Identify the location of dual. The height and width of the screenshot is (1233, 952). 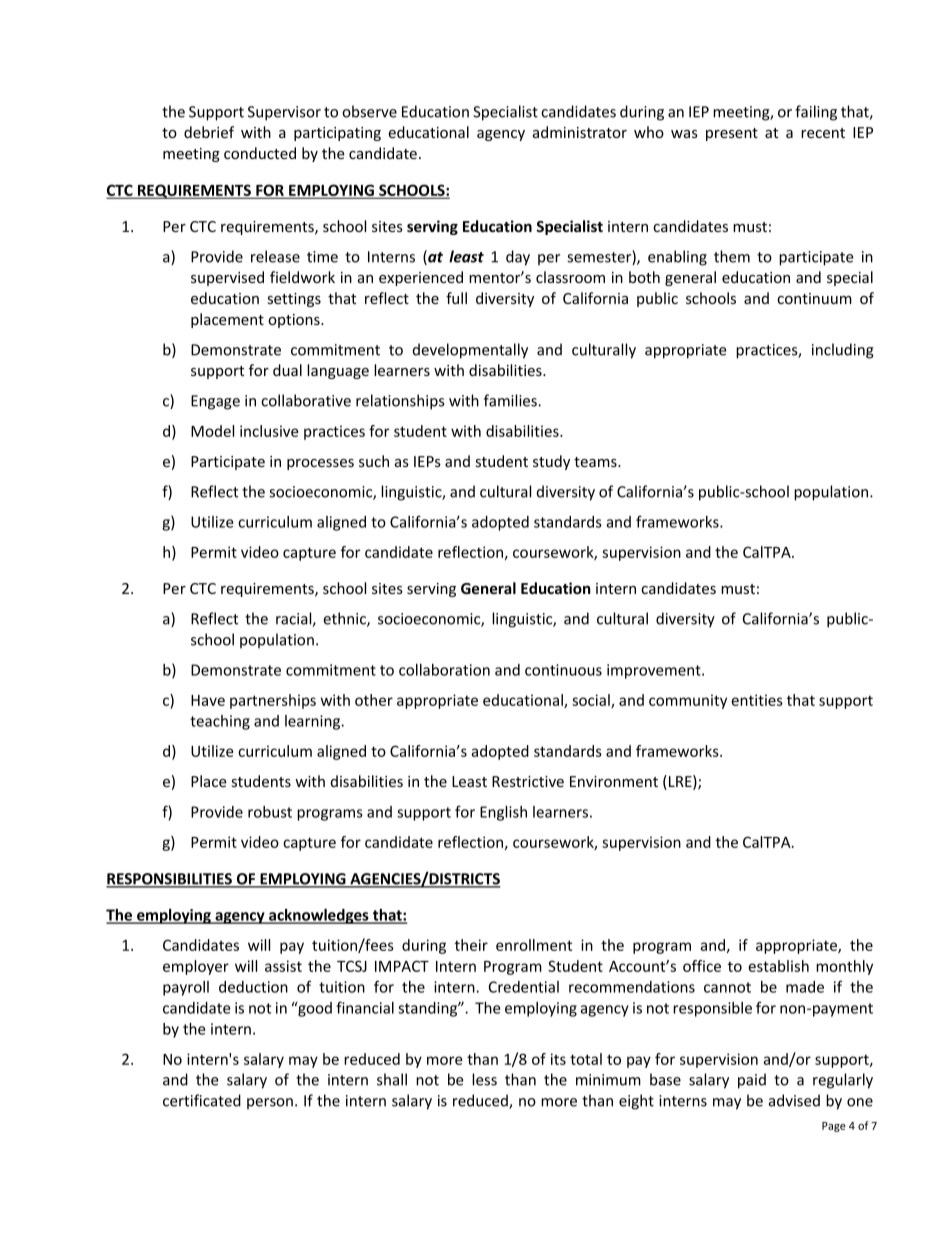
(287, 370).
